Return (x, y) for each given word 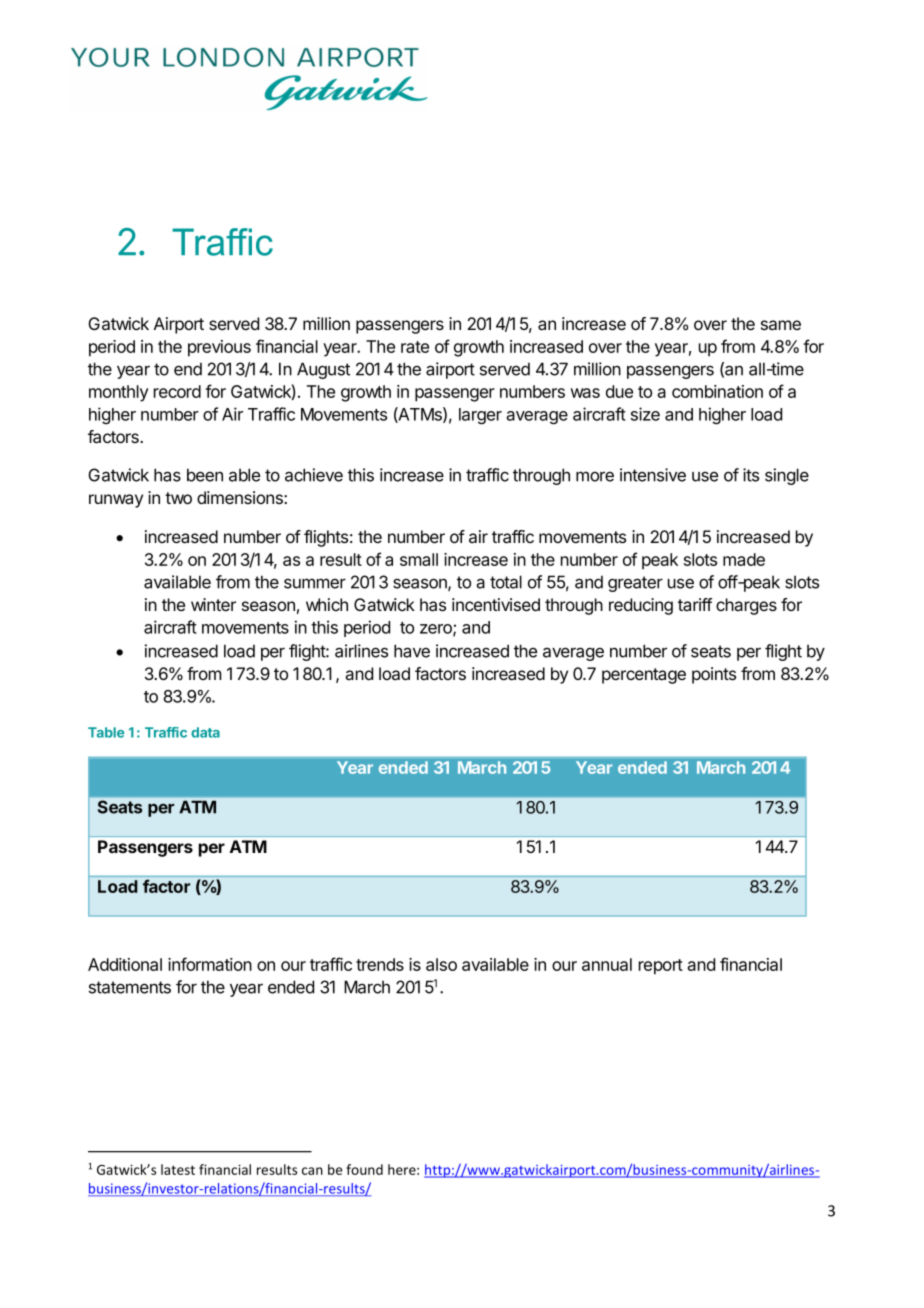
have (412, 651)
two (178, 498)
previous (219, 348)
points (714, 675)
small (419, 559)
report (661, 967)
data (205, 732)
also (441, 964)
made (744, 559)
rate (415, 347)
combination (717, 391)
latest (178, 1169)
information (210, 964)
